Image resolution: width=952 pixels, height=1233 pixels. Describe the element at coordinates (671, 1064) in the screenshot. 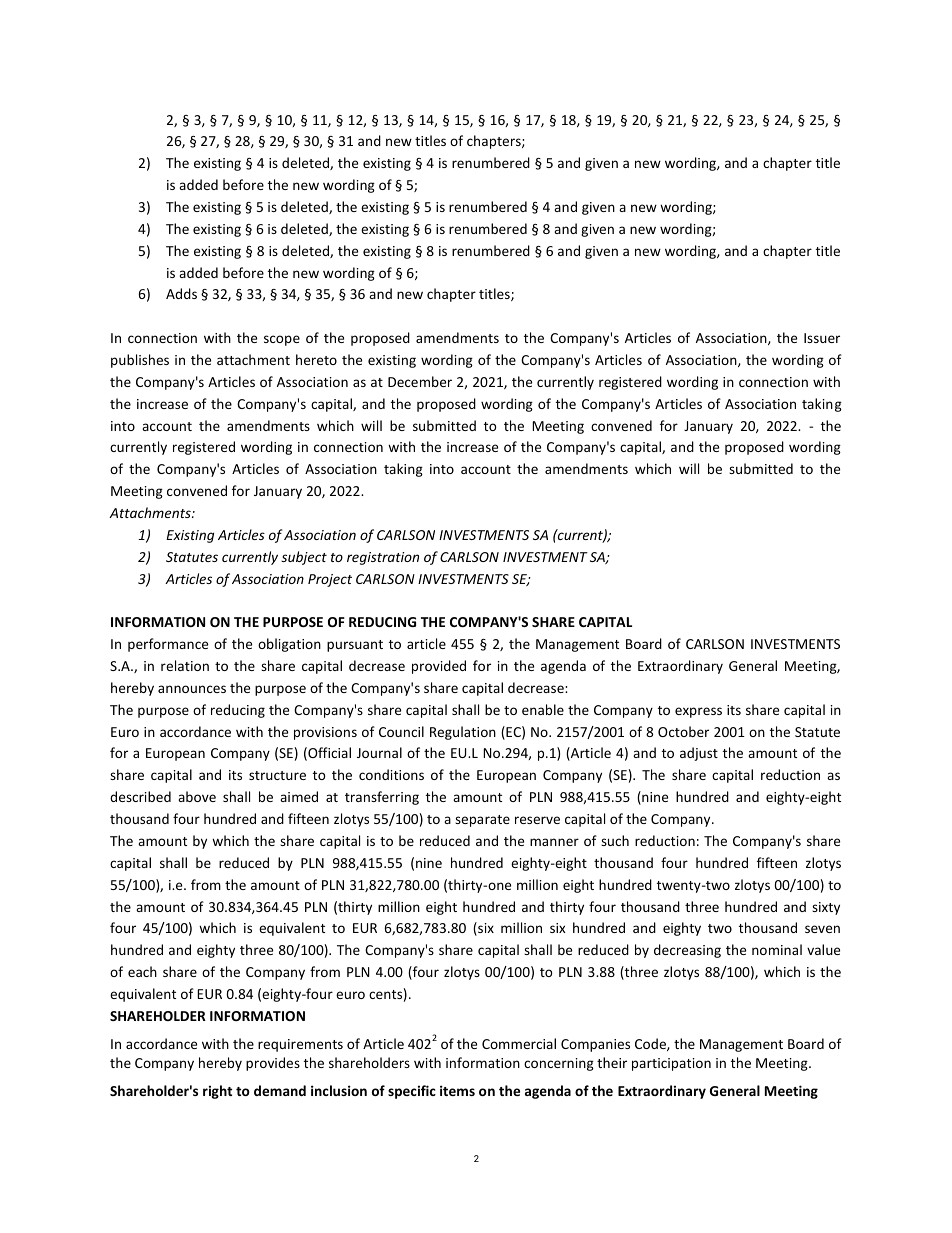

I see `participation` at that location.
